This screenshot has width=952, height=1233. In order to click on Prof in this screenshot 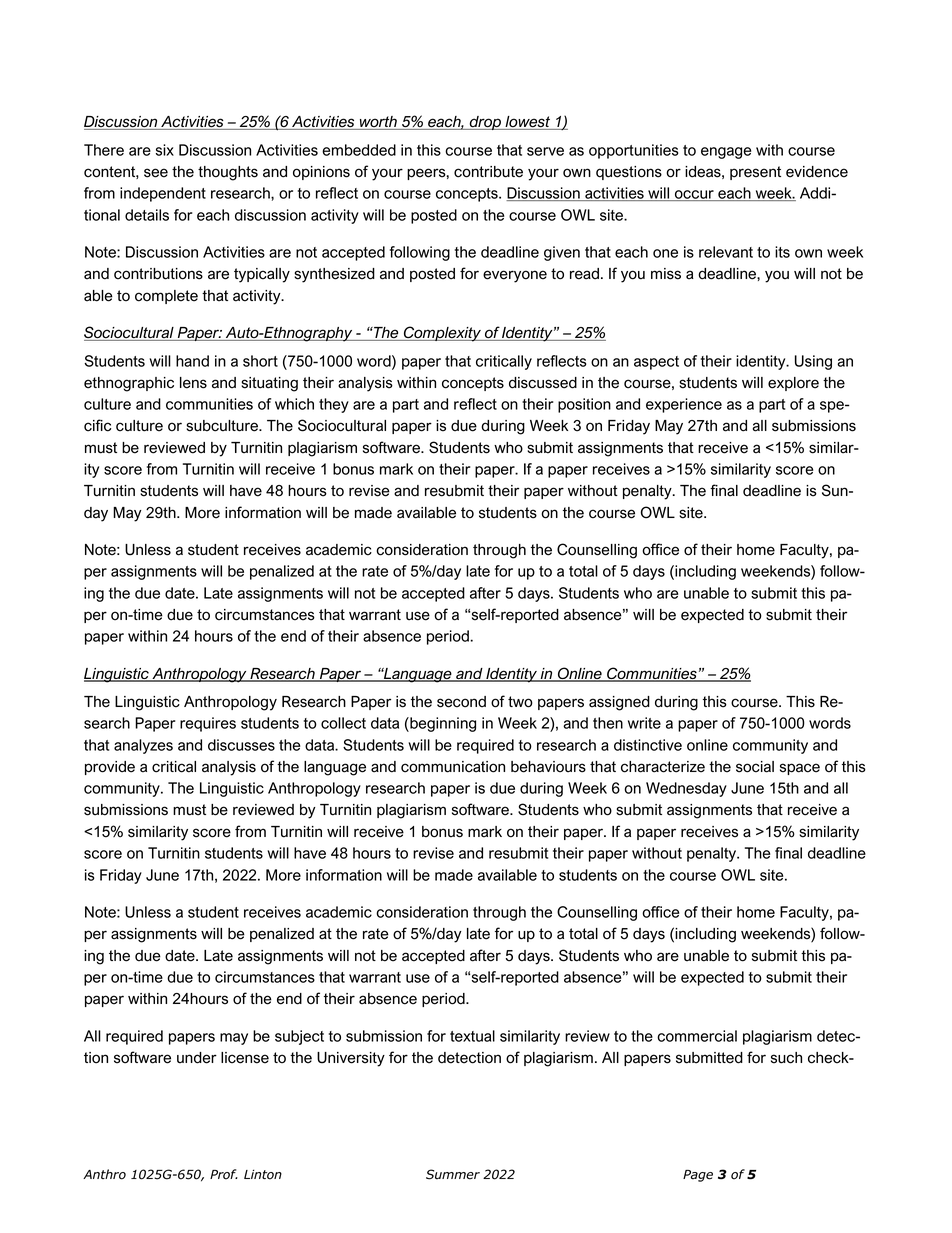, I will do `click(224, 1174)`.
